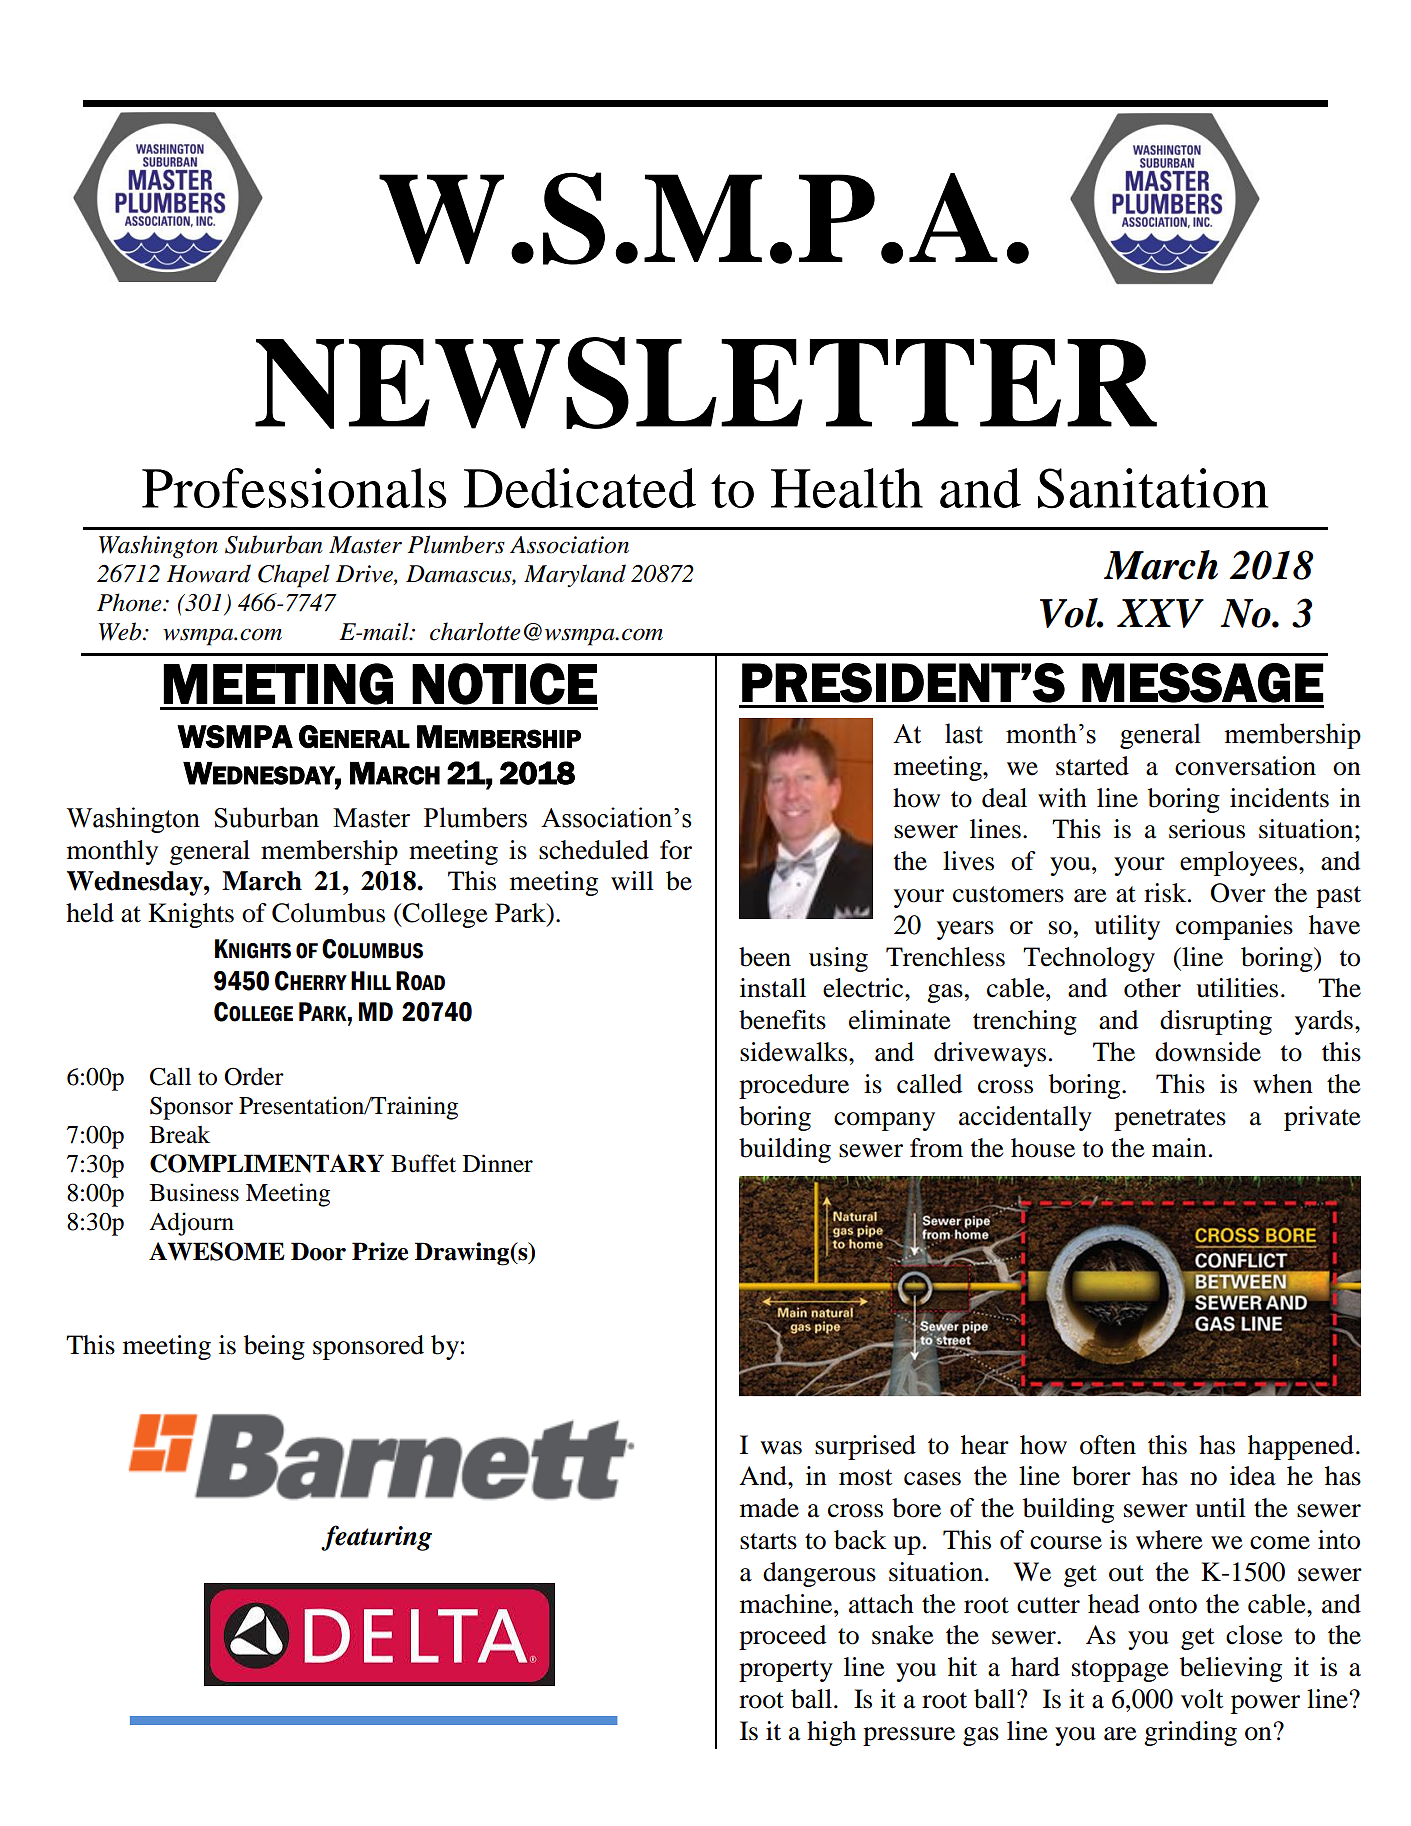 This document has height=1826, width=1411. I want to click on Order, so click(254, 1077).
